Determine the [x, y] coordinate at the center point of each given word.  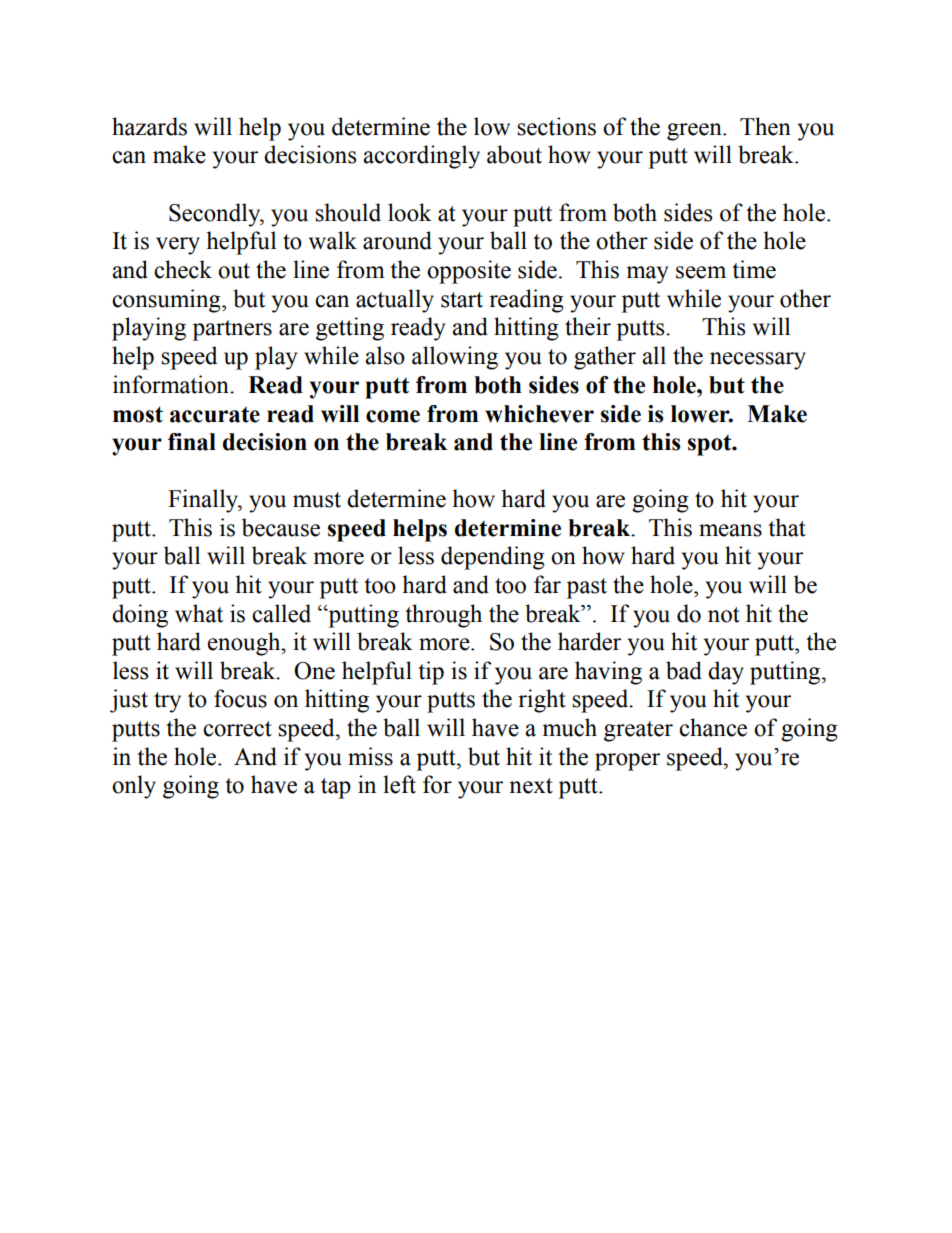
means [730, 530]
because [281, 527]
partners [232, 330]
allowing [455, 358]
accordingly [421, 157]
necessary [758, 361]
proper [627, 762]
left [399, 784]
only [134, 787]
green [695, 132]
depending [493, 558]
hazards [149, 126]
